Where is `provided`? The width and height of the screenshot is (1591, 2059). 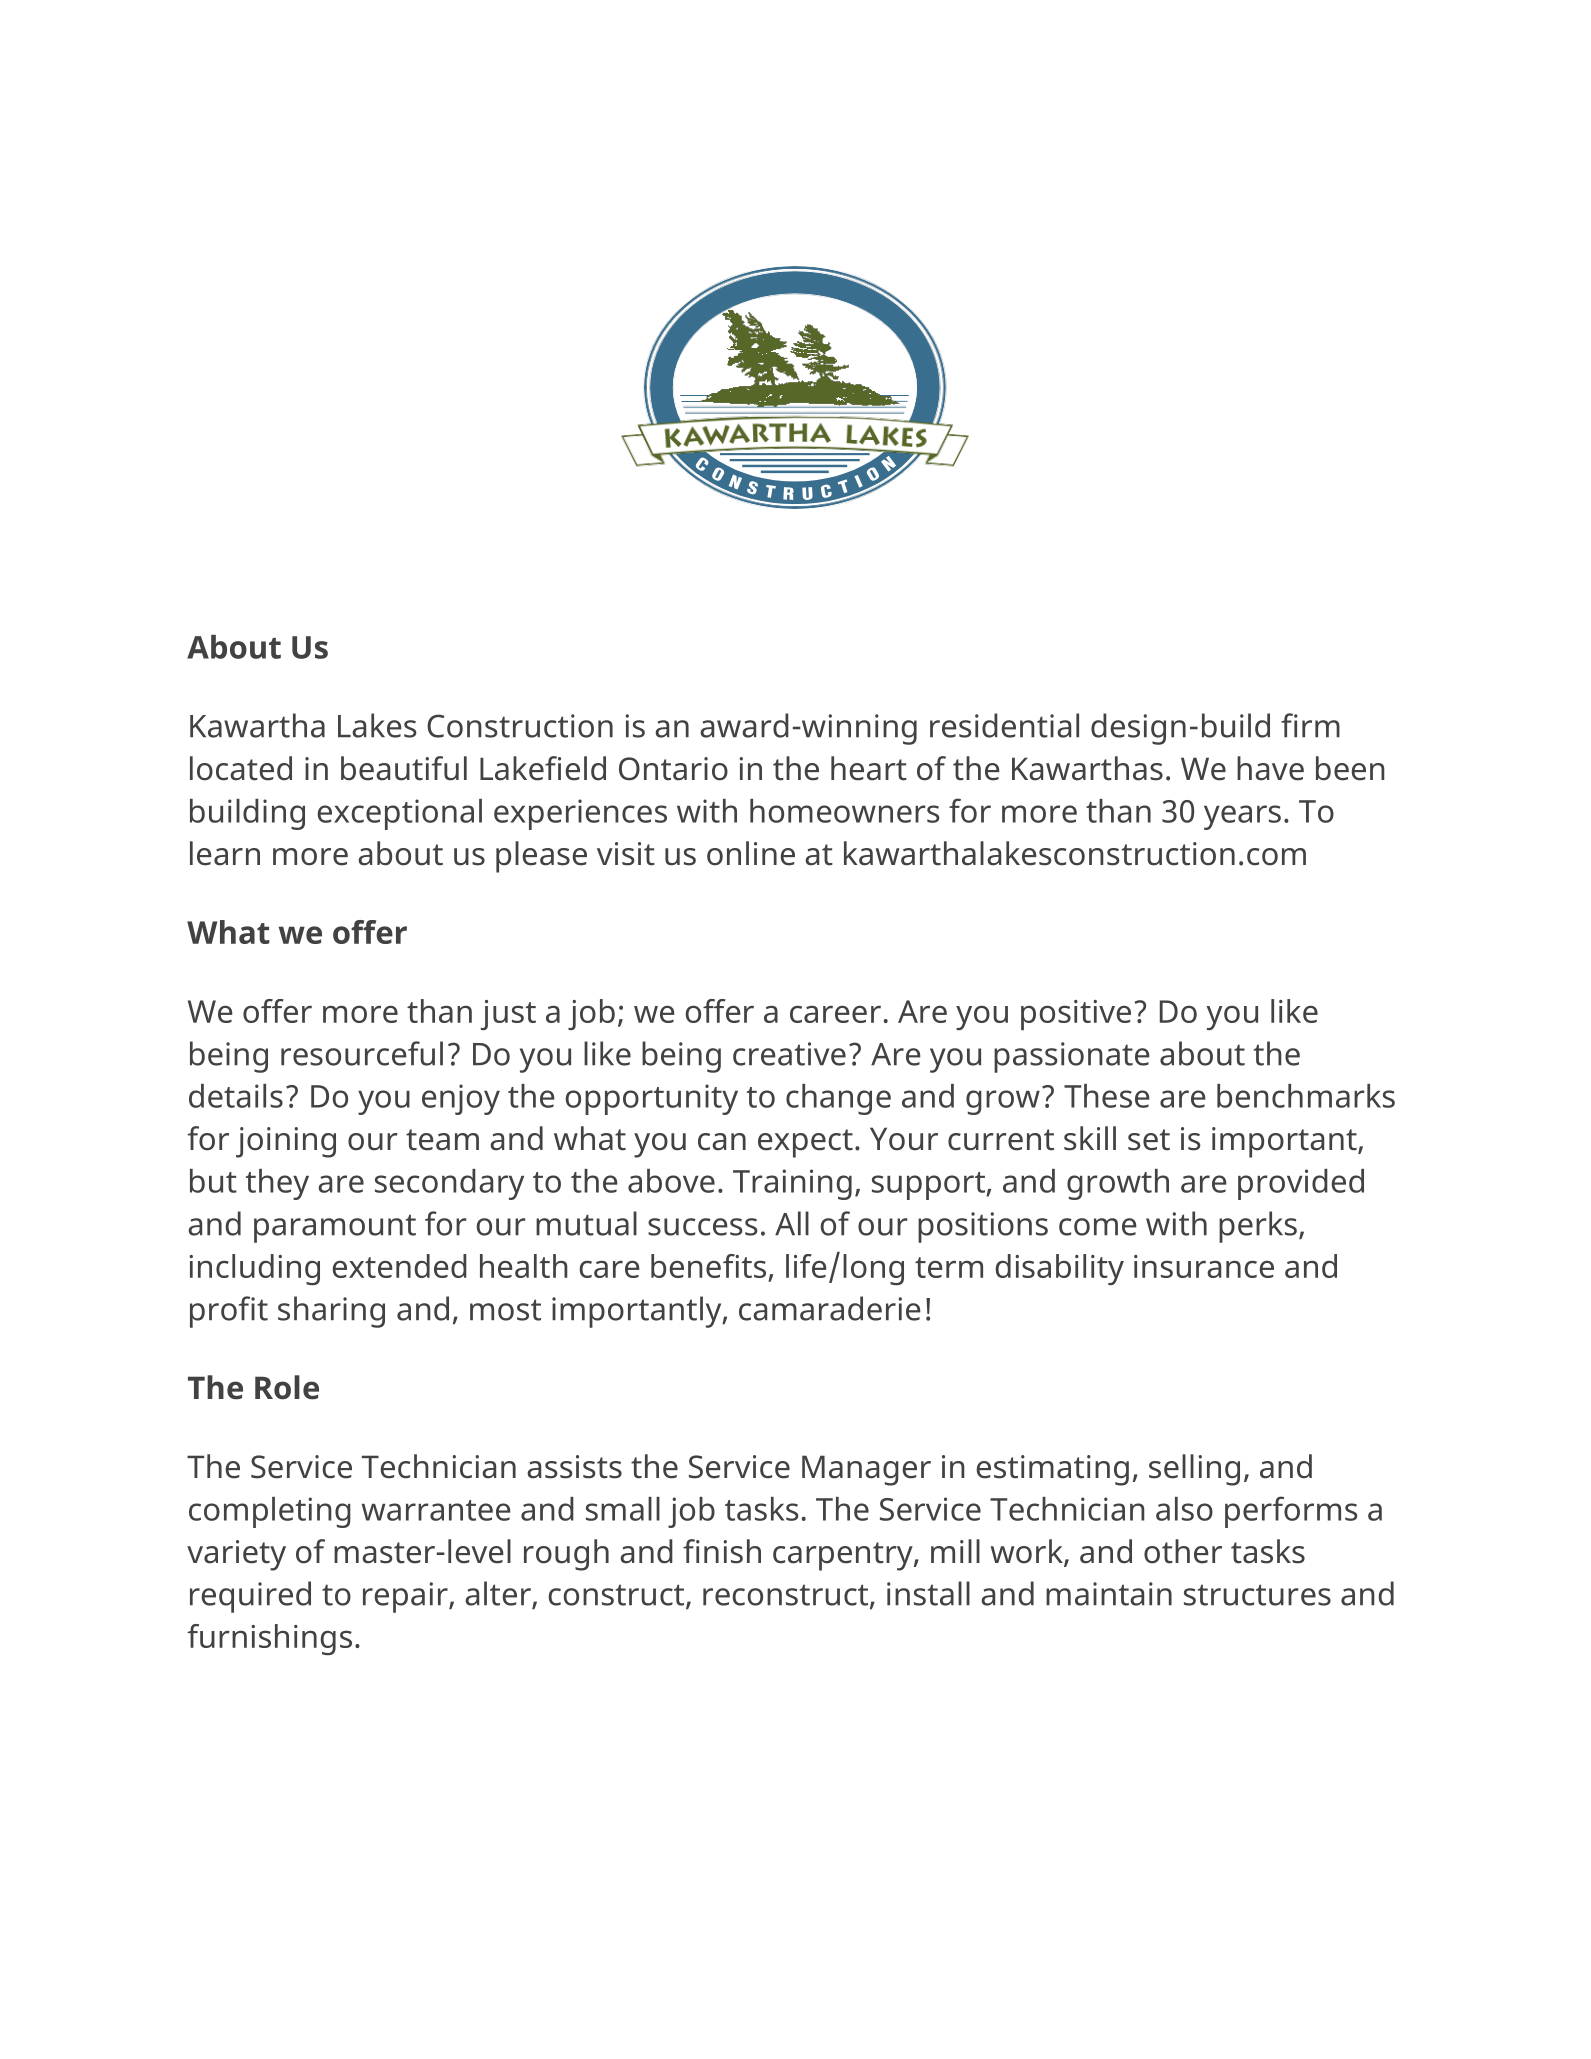 provided is located at coordinates (1301, 1184).
